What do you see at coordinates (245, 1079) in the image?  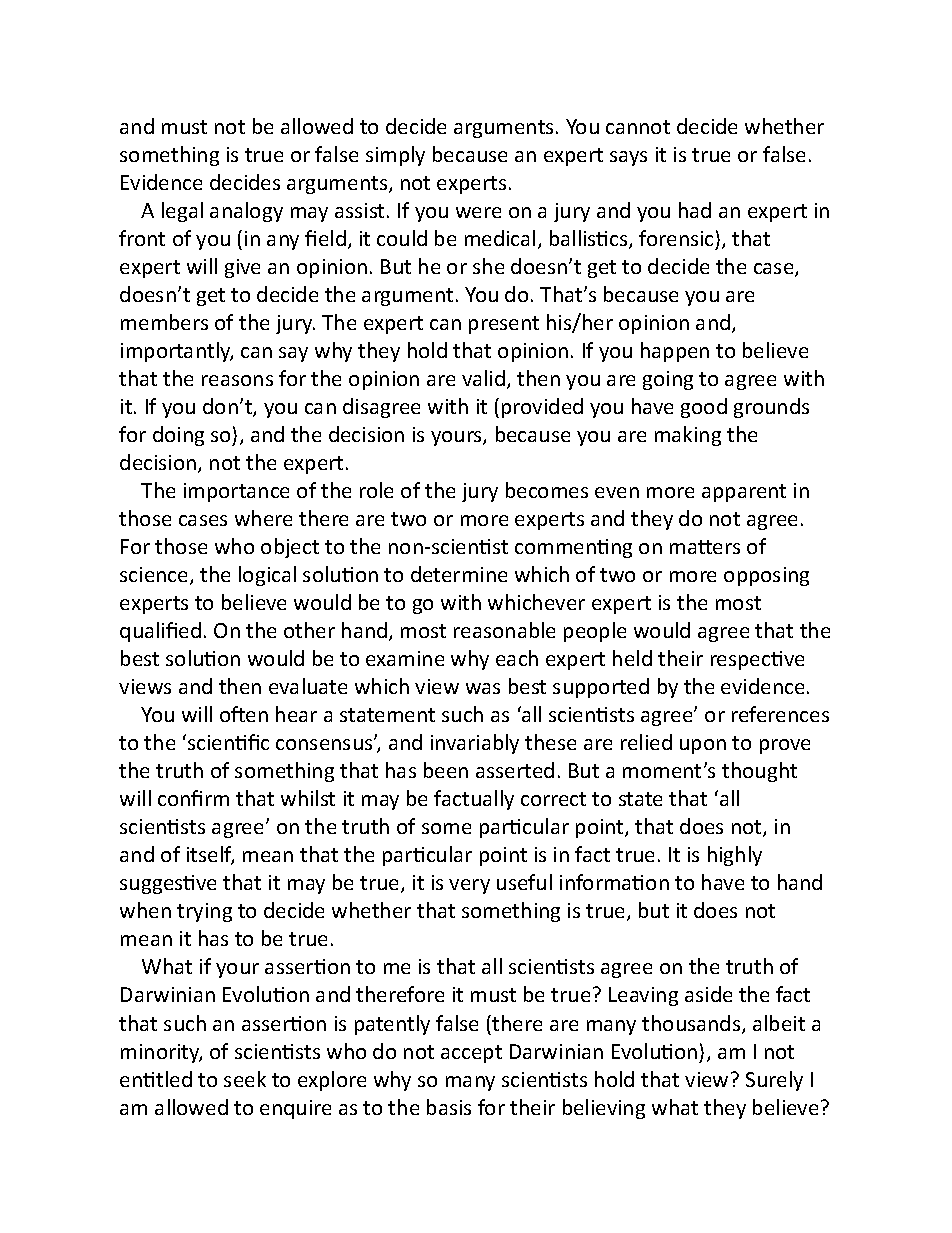 I see `seek` at bounding box center [245, 1079].
